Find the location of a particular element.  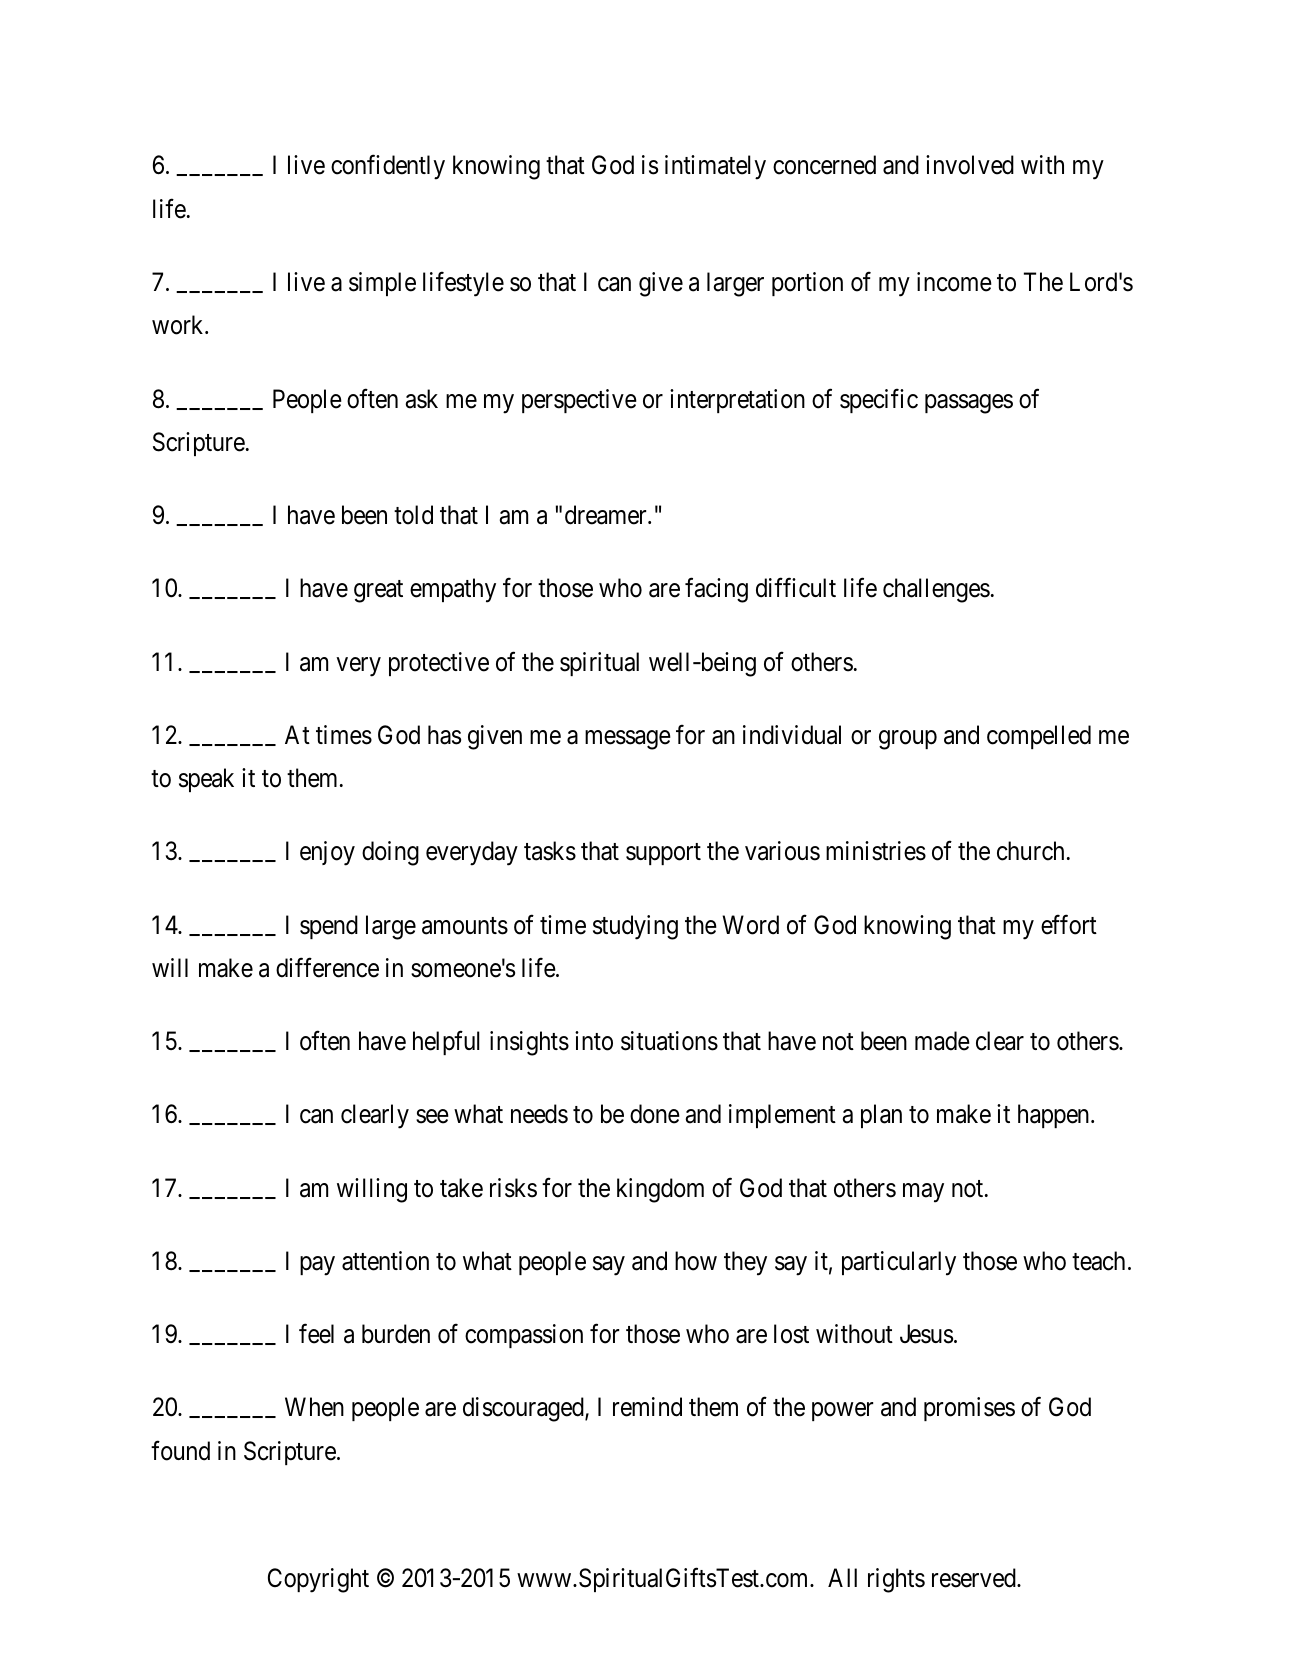

enjoy is located at coordinates (327, 853).
